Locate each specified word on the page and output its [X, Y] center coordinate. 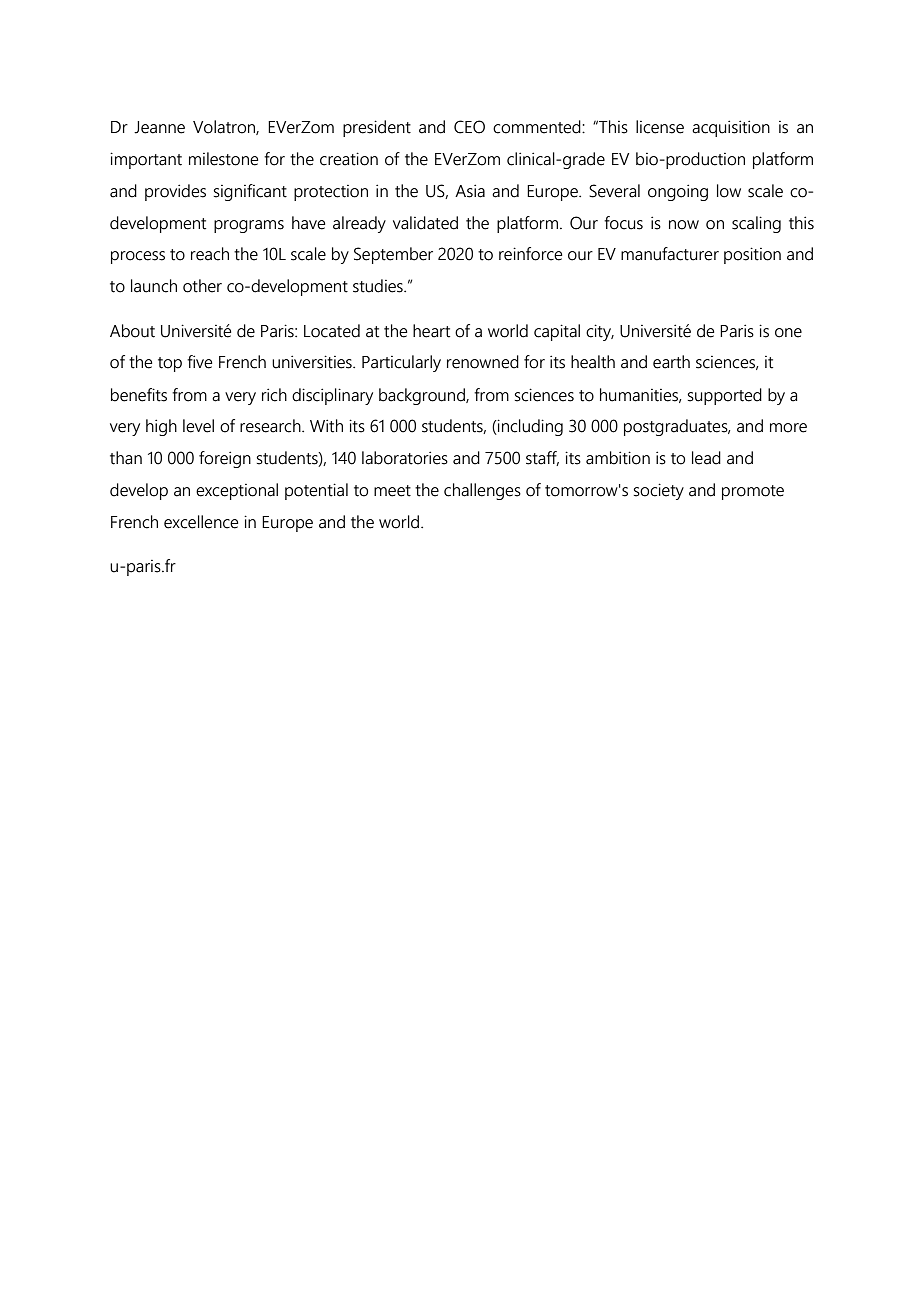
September [393, 255]
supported [725, 396]
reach [210, 254]
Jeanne [159, 127]
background [423, 396]
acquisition [731, 128]
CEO [469, 127]
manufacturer [670, 254]
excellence [201, 522]
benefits [139, 395]
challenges [482, 491]
